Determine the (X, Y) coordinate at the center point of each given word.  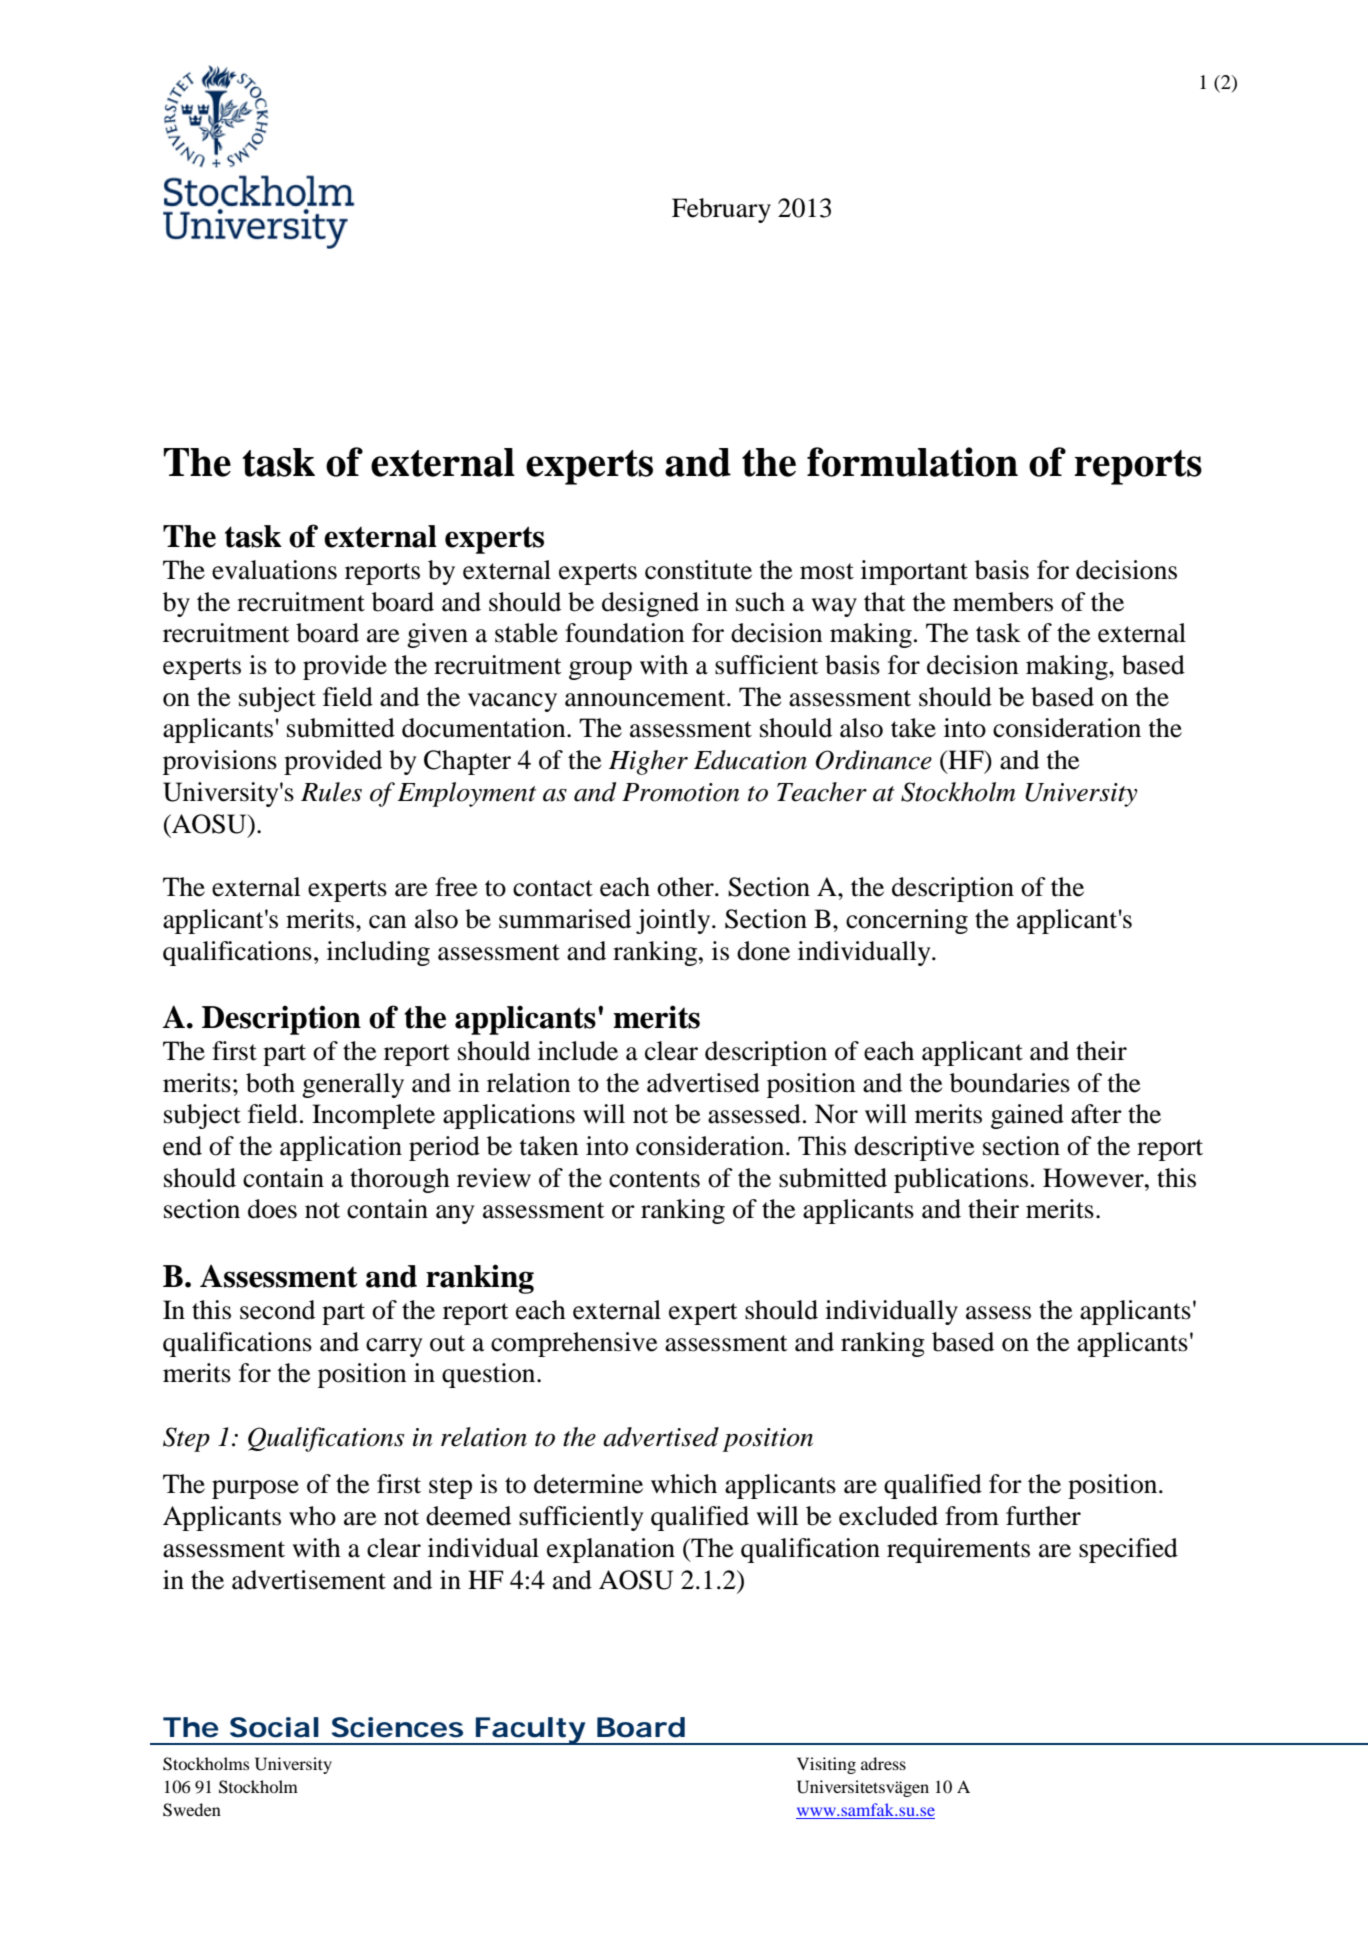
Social (274, 1727)
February (721, 210)
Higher (648, 762)
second (277, 1310)
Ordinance (874, 760)
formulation (912, 462)
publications (961, 1180)
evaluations (274, 570)
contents (654, 1179)
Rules (331, 792)
